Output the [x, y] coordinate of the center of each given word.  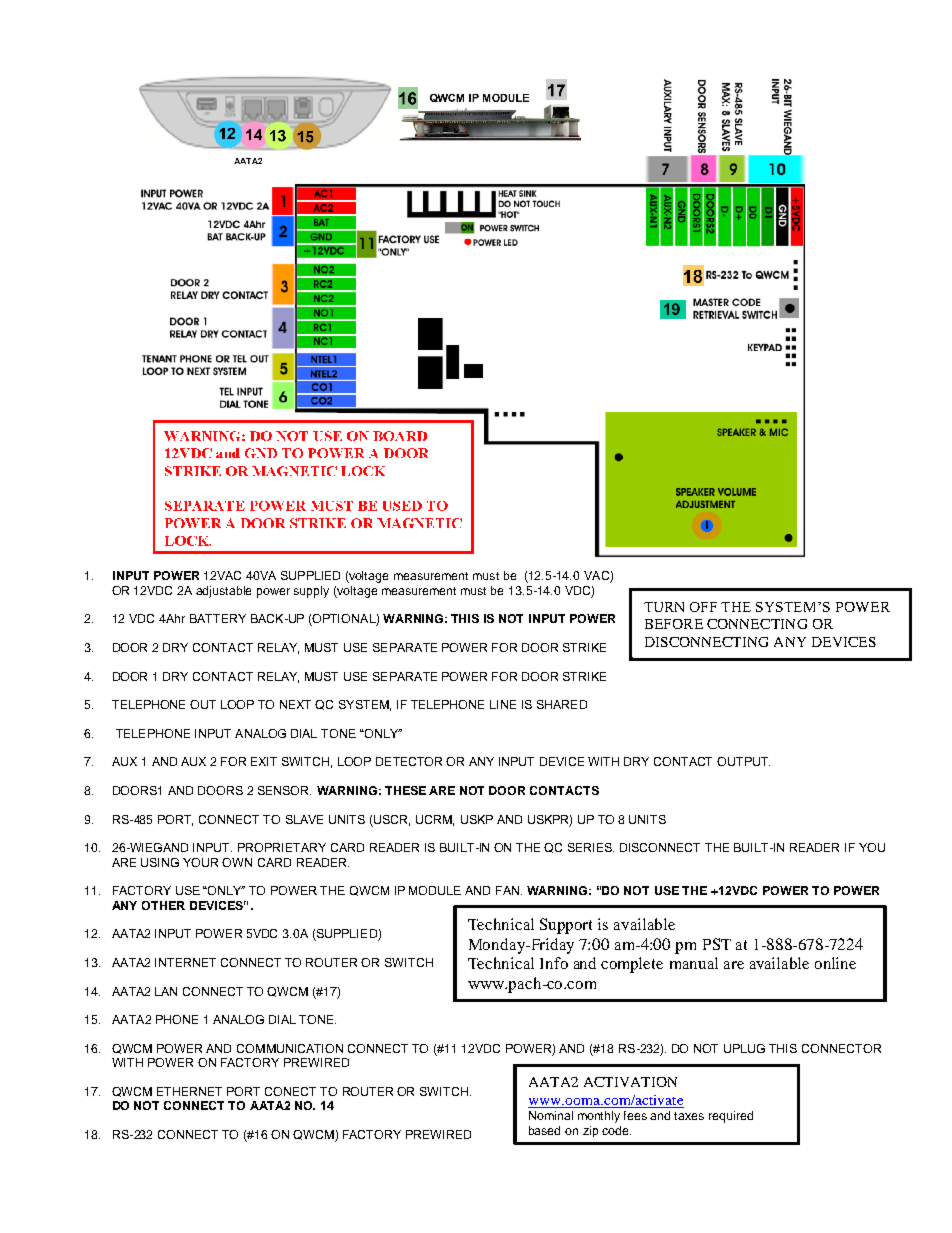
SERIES [591, 847]
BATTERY [218, 618]
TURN [664, 607]
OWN [237, 862]
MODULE [435, 890]
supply [311, 592]
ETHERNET [189, 1091]
